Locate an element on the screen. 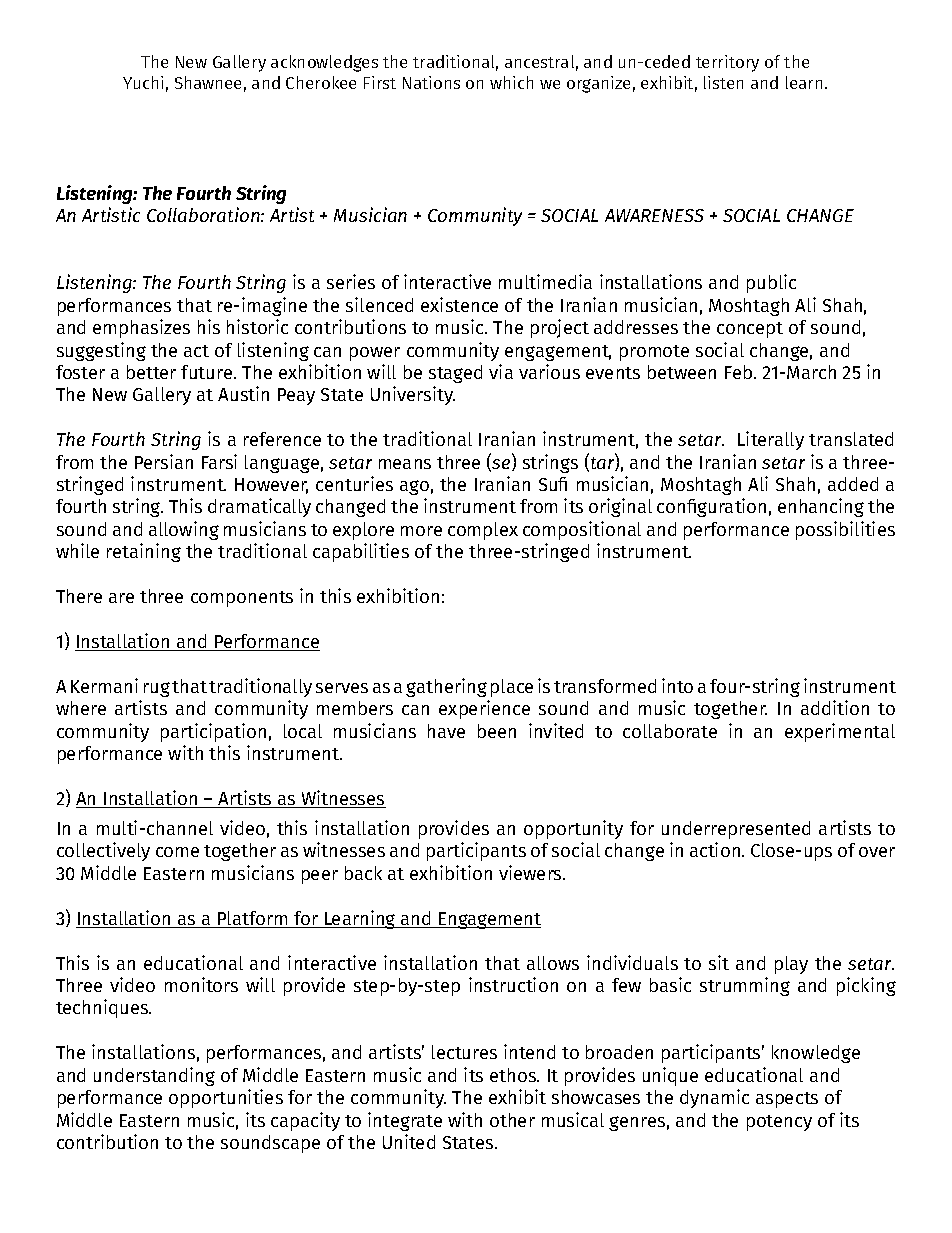 Image resolution: width=952 pixels, height=1233 pixels. components is located at coordinates (242, 599).
